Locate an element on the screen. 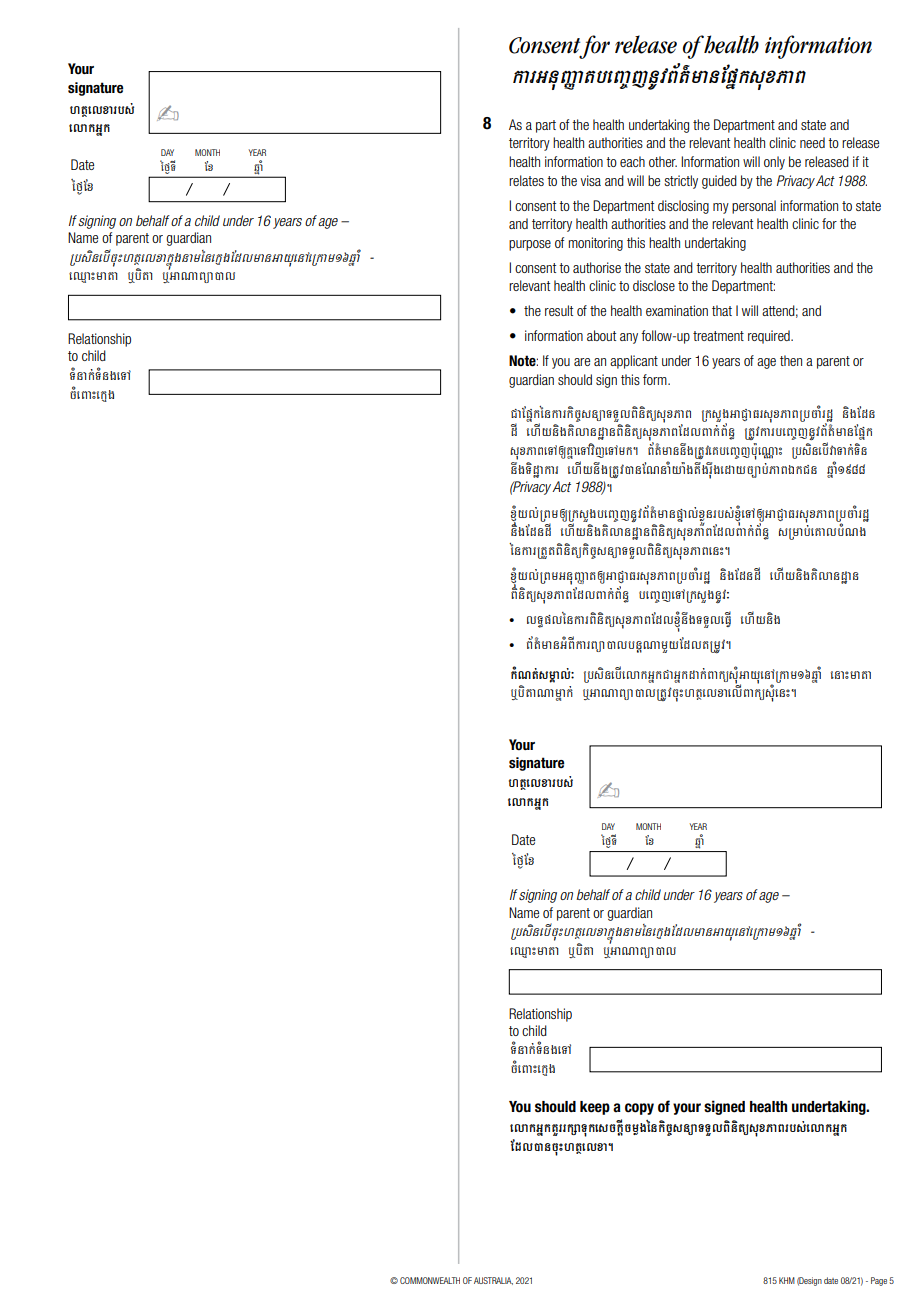 This screenshot has width=924, height=1308. applicant is located at coordinates (634, 362).
